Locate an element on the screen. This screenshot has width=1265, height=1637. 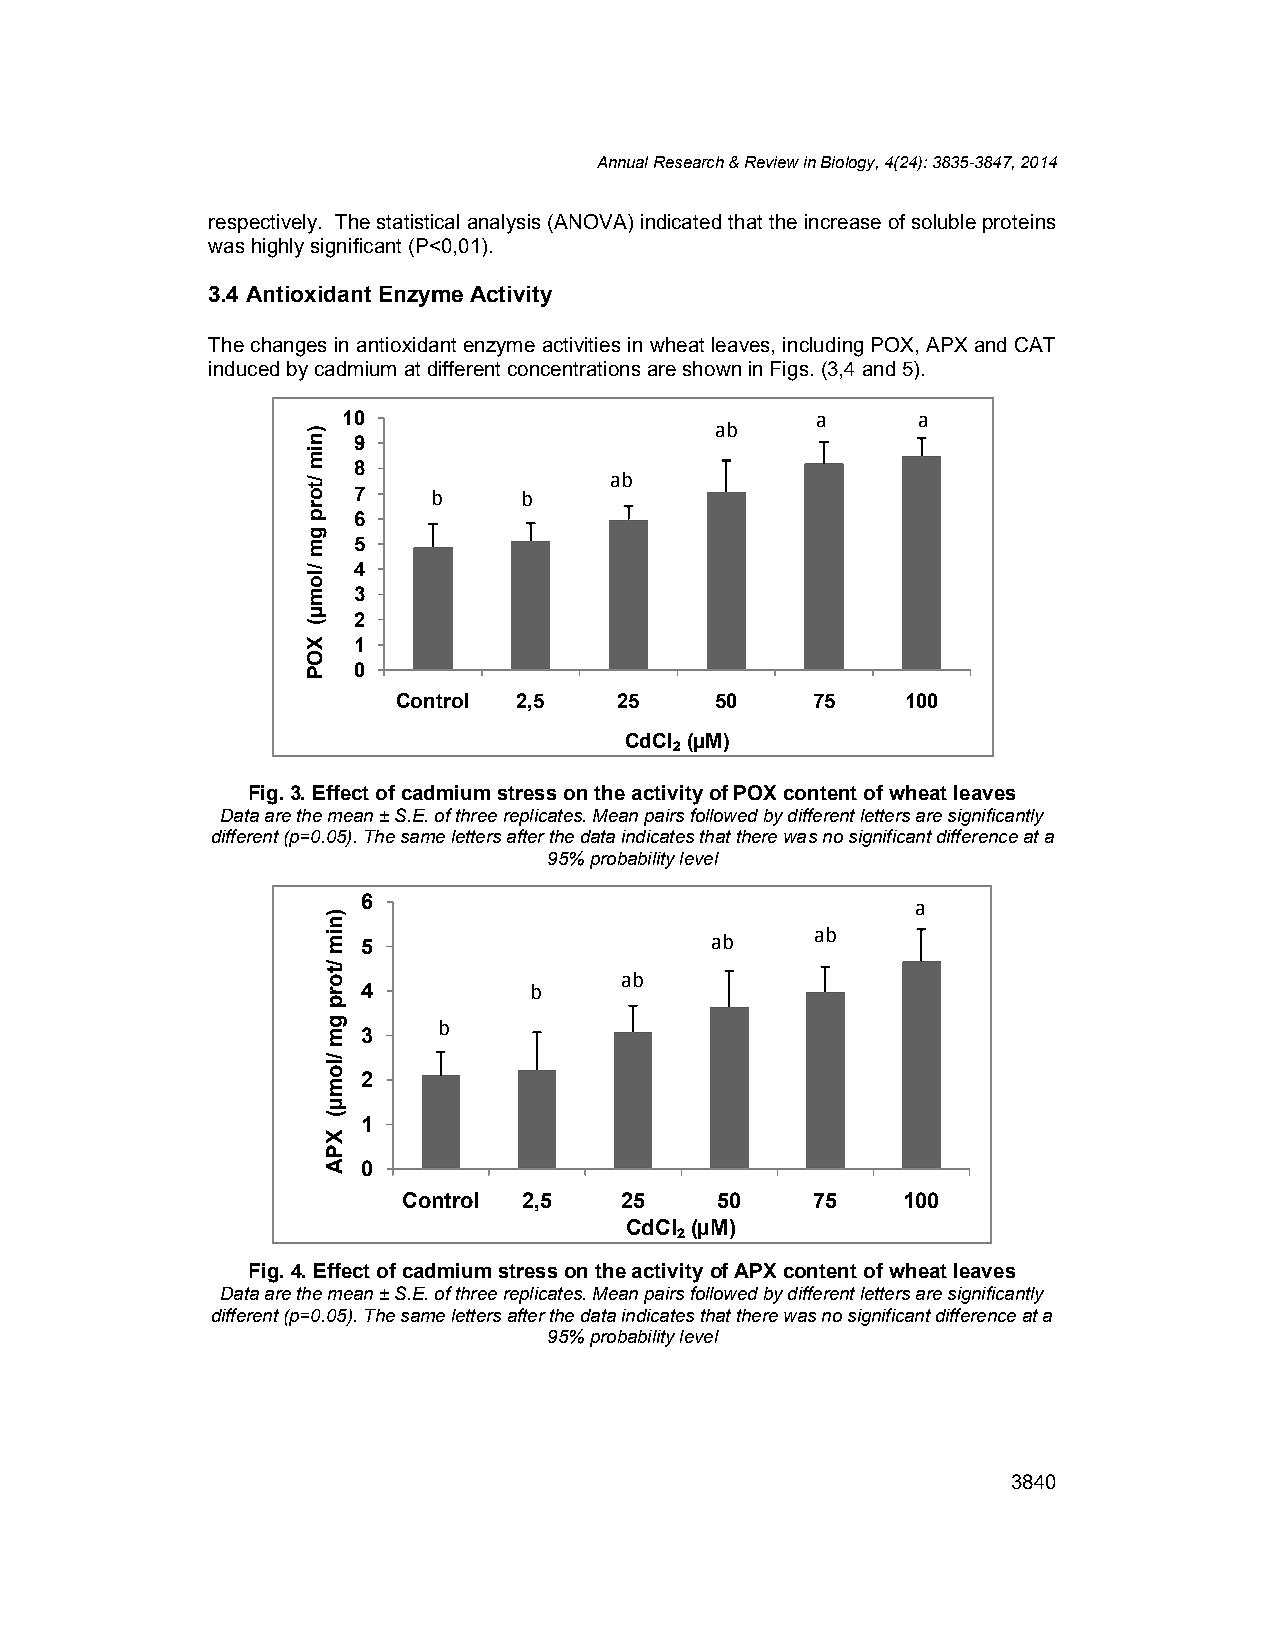
Research is located at coordinates (689, 162).
